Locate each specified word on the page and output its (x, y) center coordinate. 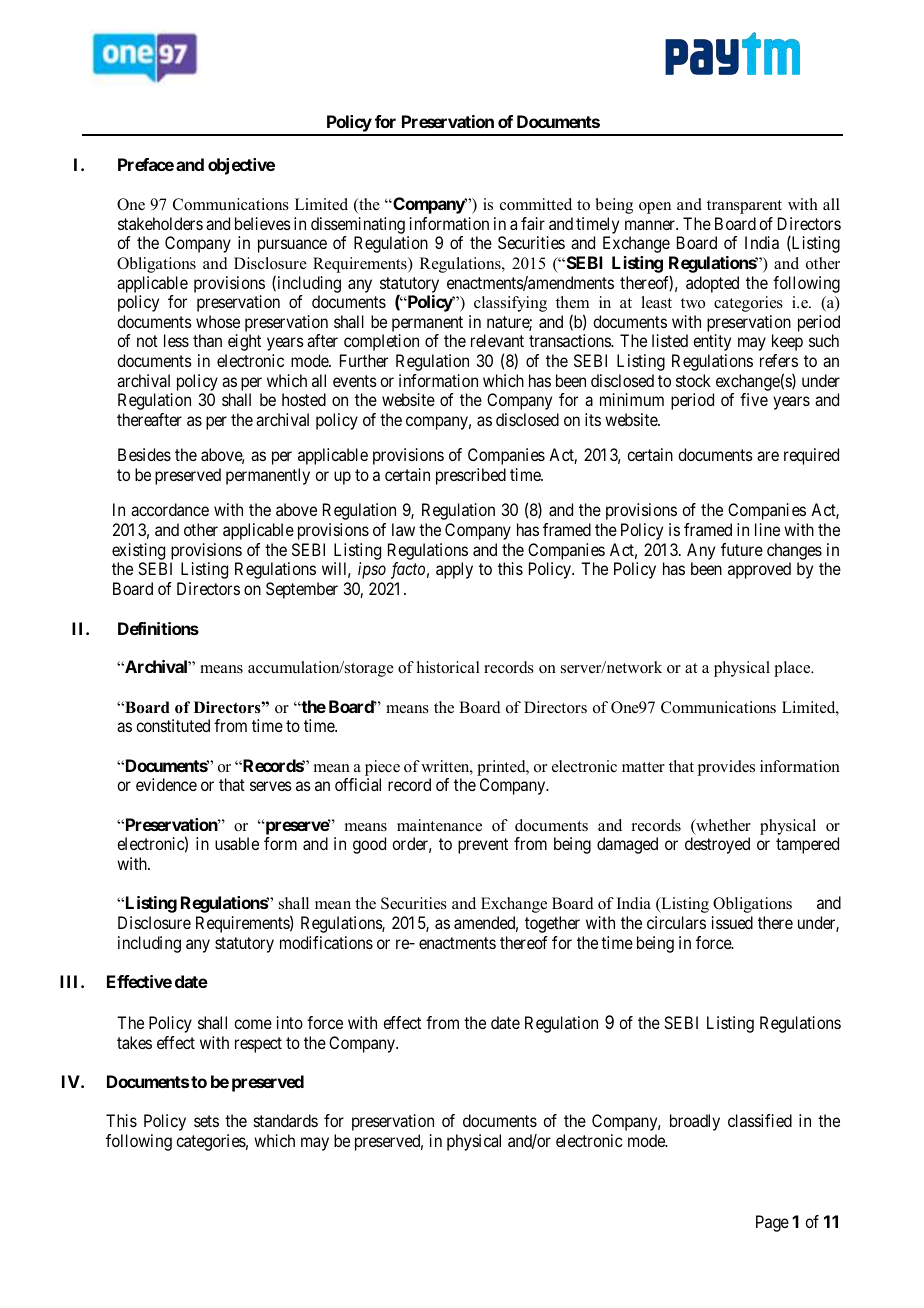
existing (138, 551)
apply (454, 570)
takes (134, 1042)
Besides (144, 454)
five (754, 399)
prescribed (471, 476)
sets (206, 1121)
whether (722, 826)
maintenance (439, 825)
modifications (326, 942)
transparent (744, 207)
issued (732, 922)
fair (533, 223)
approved (759, 570)
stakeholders (160, 223)
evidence (166, 784)
